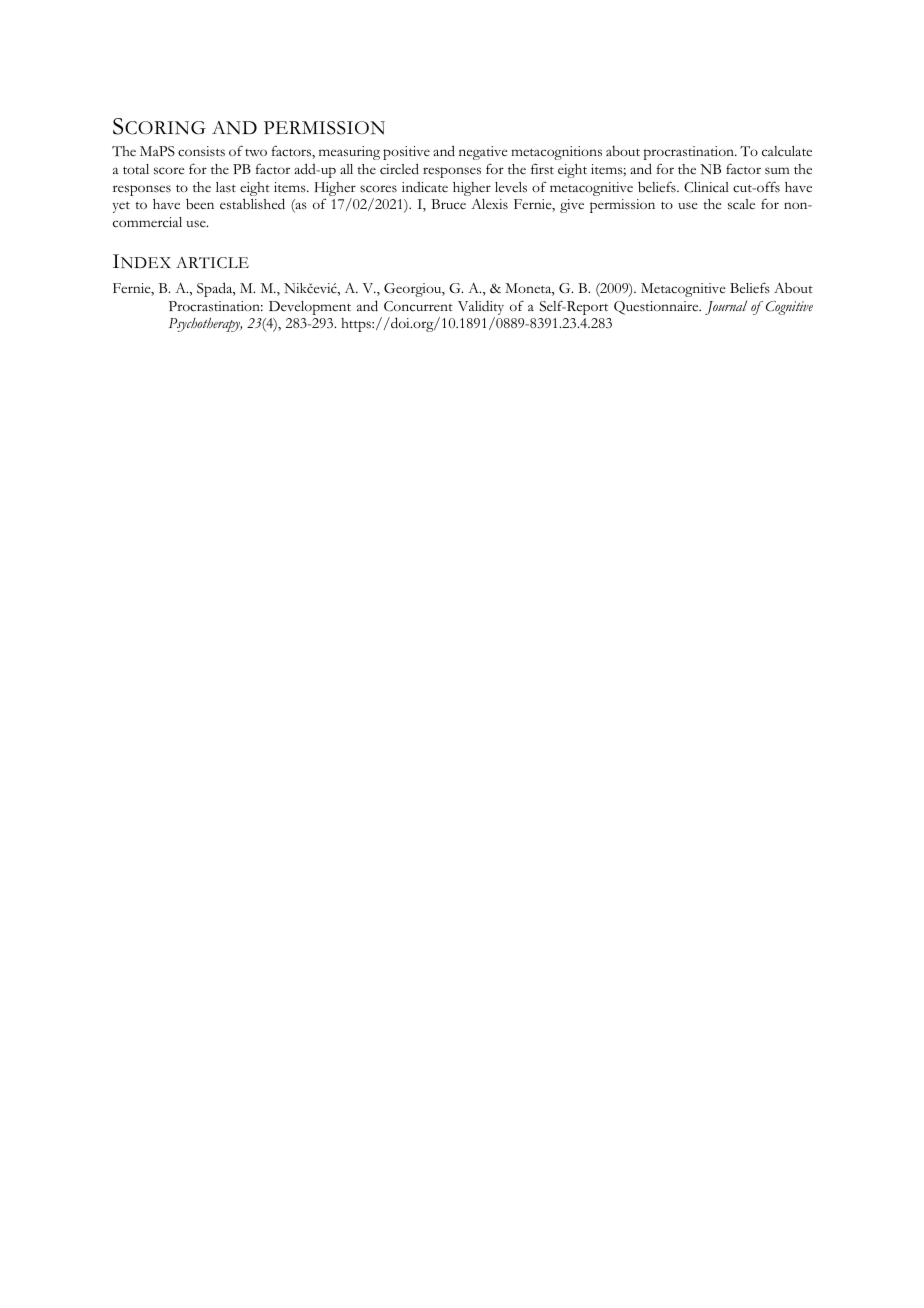  I want to click on consists, so click(201, 151).
